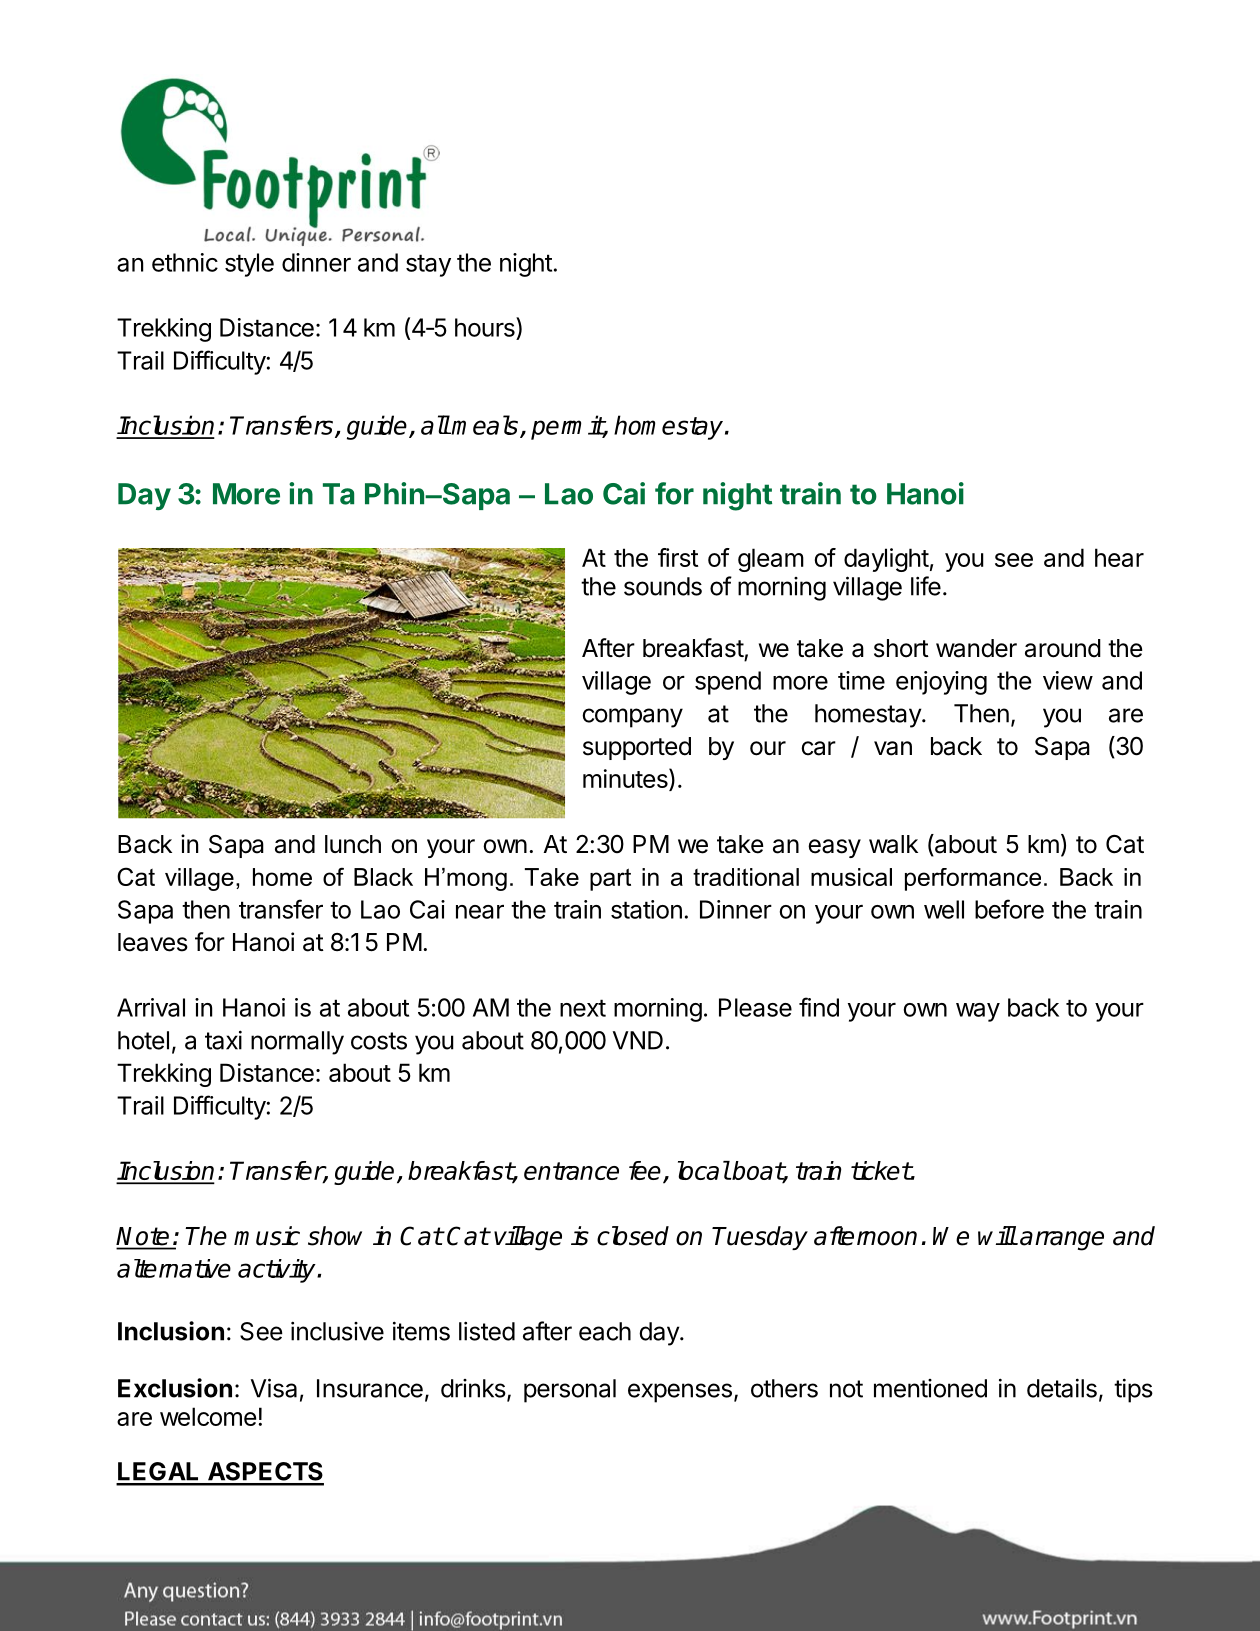 The width and height of the document is (1260, 1631). What do you see at coordinates (978, 1012) in the document?
I see `way` at bounding box center [978, 1012].
